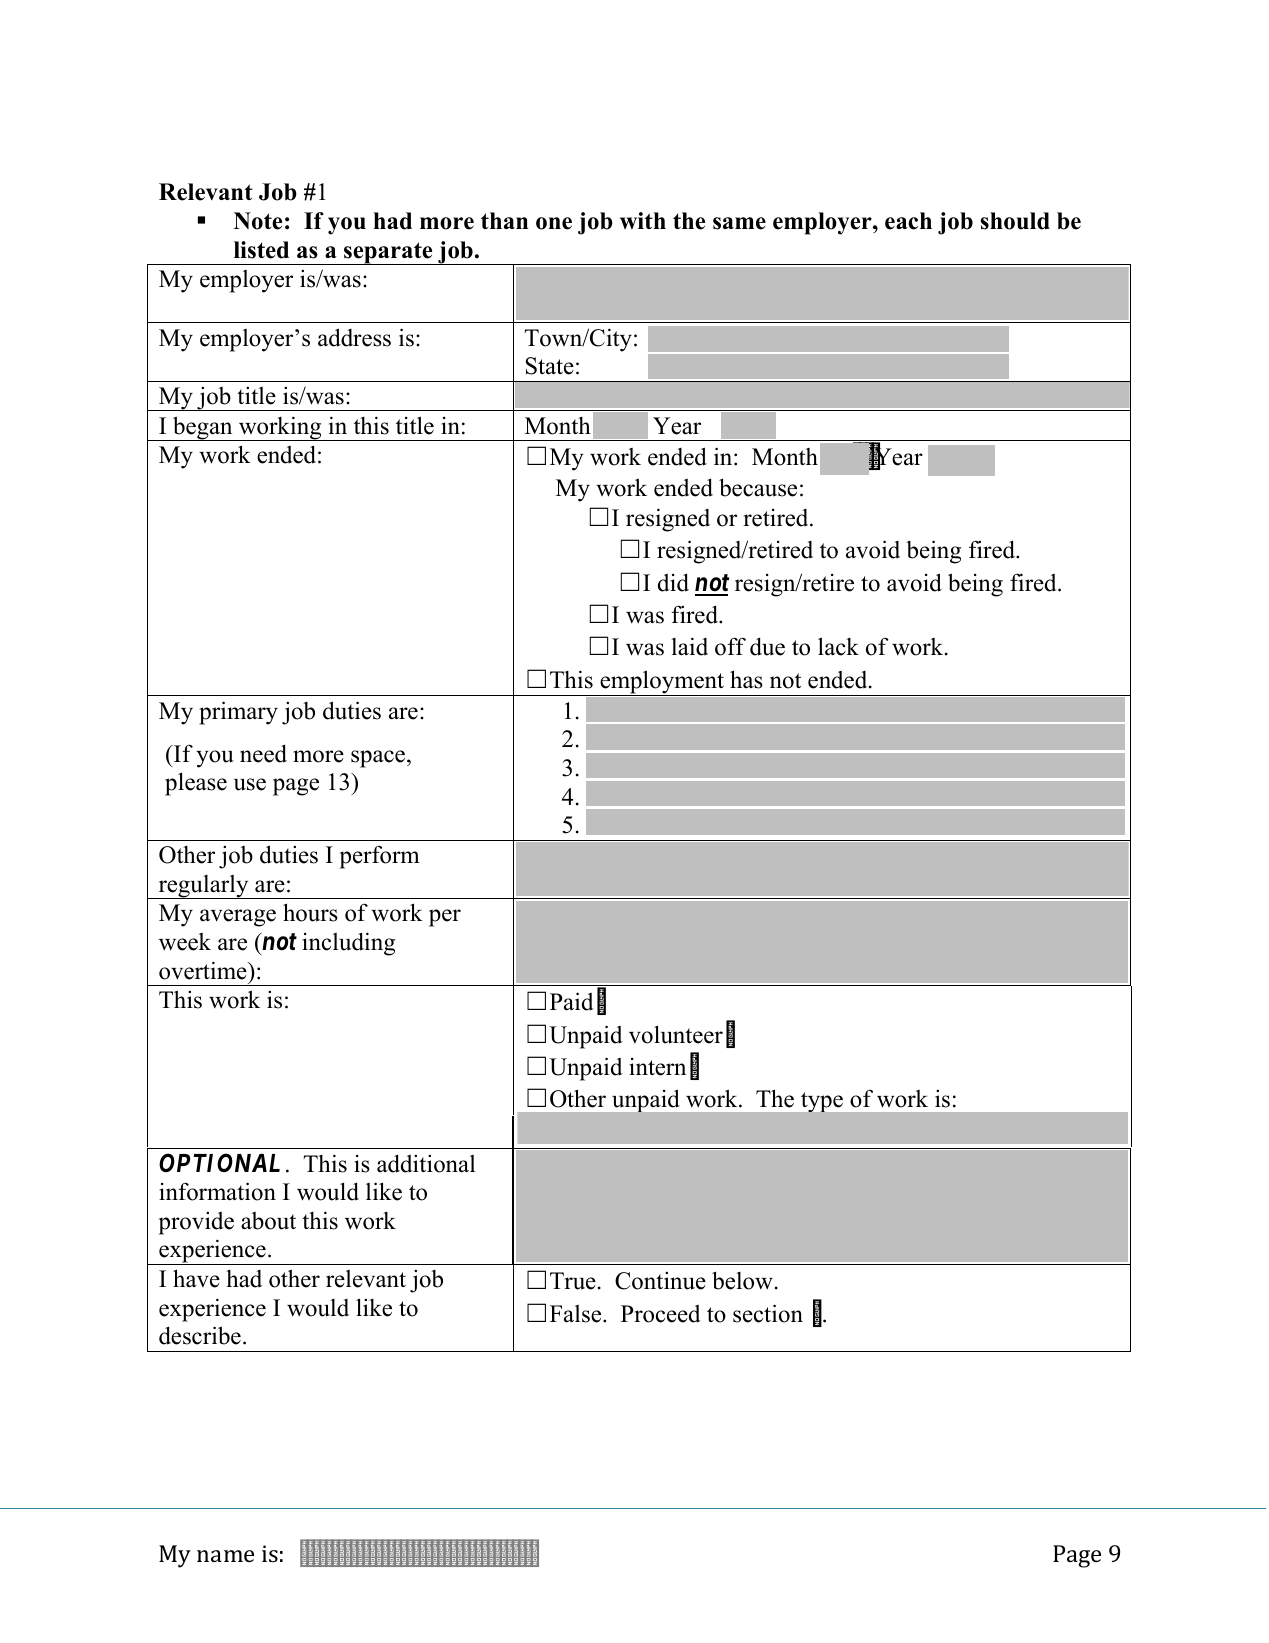 The image size is (1269, 1643). What do you see at coordinates (822, 1102) in the image?
I see `type` at bounding box center [822, 1102].
